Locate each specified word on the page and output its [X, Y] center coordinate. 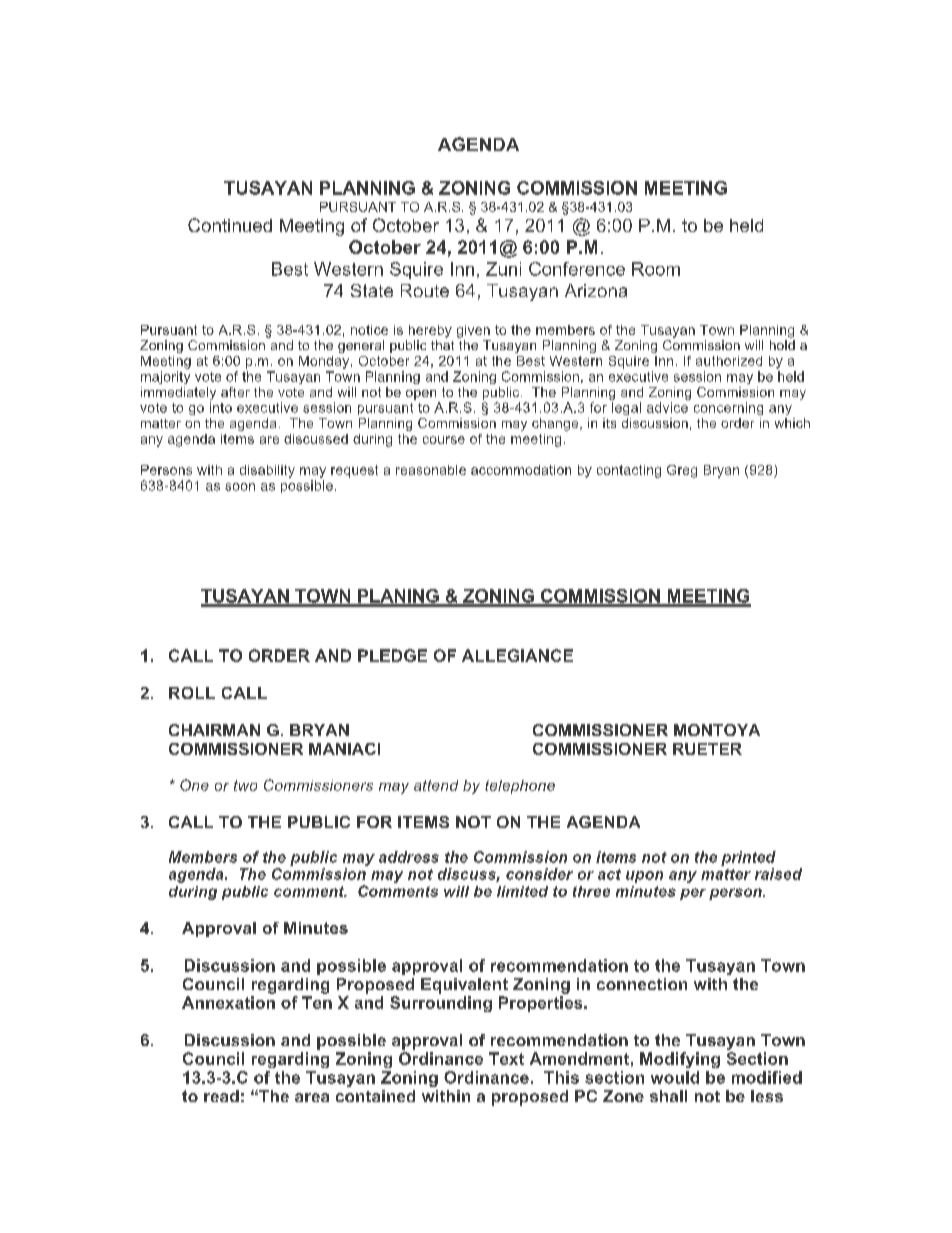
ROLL [192, 693]
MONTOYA [717, 730]
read [221, 1096]
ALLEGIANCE [517, 655]
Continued [230, 225]
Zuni [503, 269]
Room [656, 269]
